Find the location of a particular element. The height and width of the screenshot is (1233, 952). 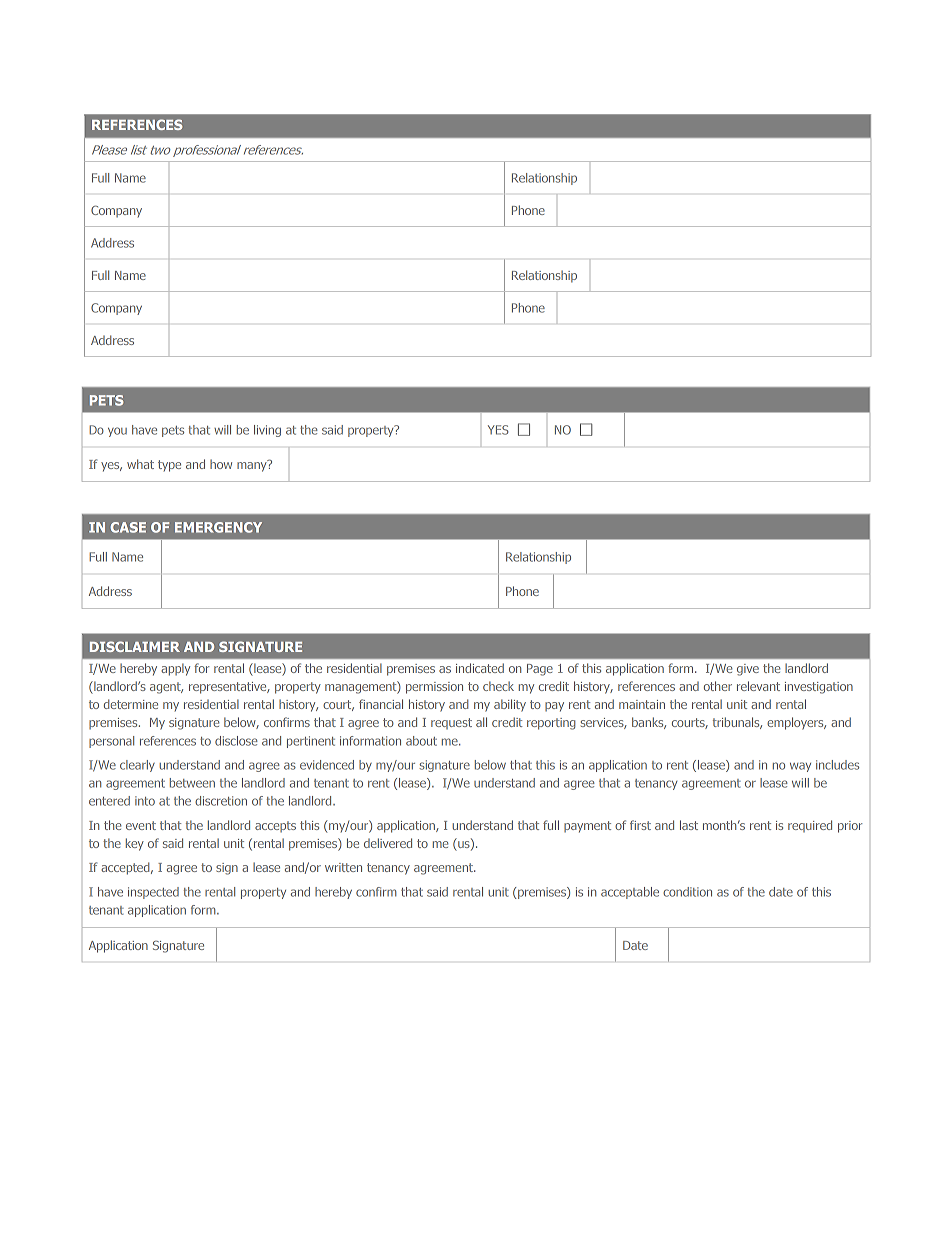

CASE is located at coordinates (128, 527).
